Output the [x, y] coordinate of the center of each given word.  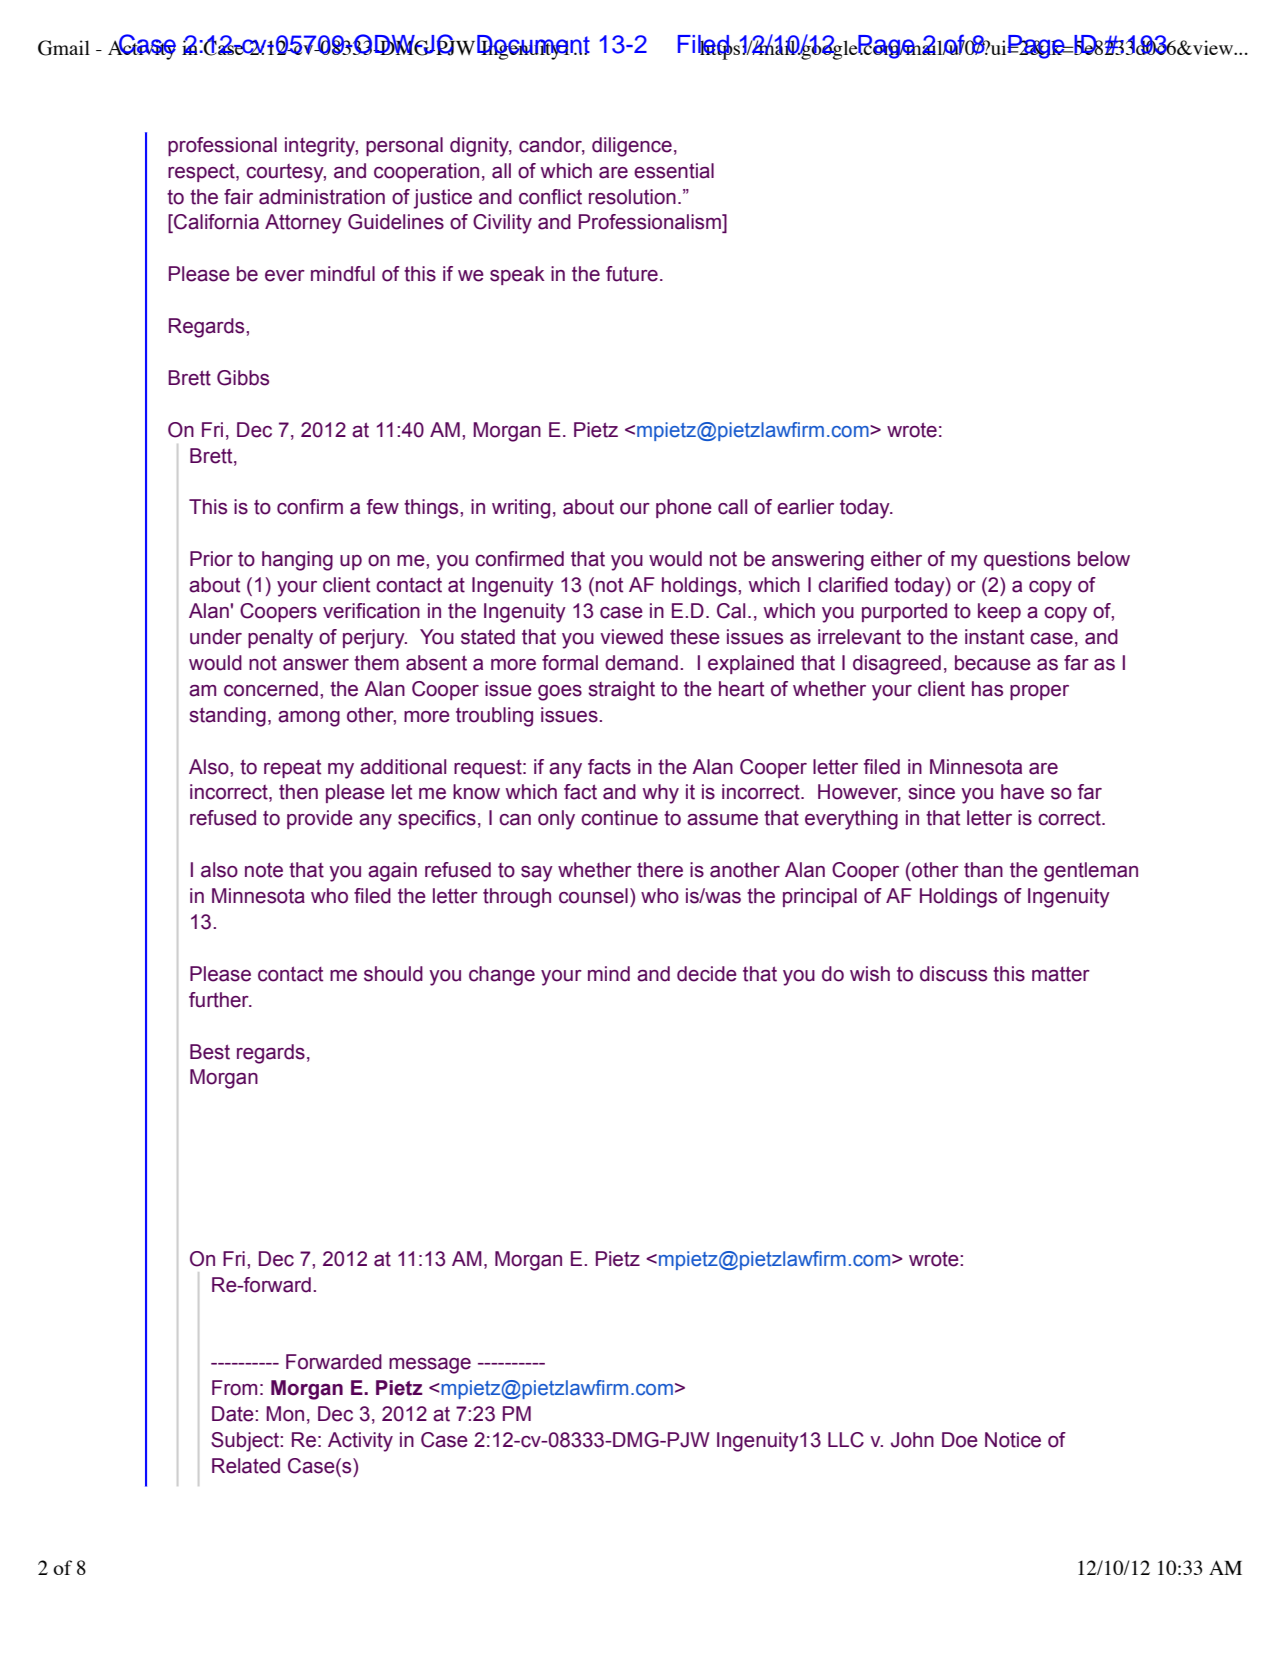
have [1022, 792]
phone [684, 508]
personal [404, 146]
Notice [1013, 1440]
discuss [953, 974]
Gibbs [243, 378]
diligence [632, 147]
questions [1027, 560]
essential [674, 171]
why [661, 794]
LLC [846, 1440]
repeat [292, 769]
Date [234, 1414]
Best [210, 1052]
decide [707, 974]
